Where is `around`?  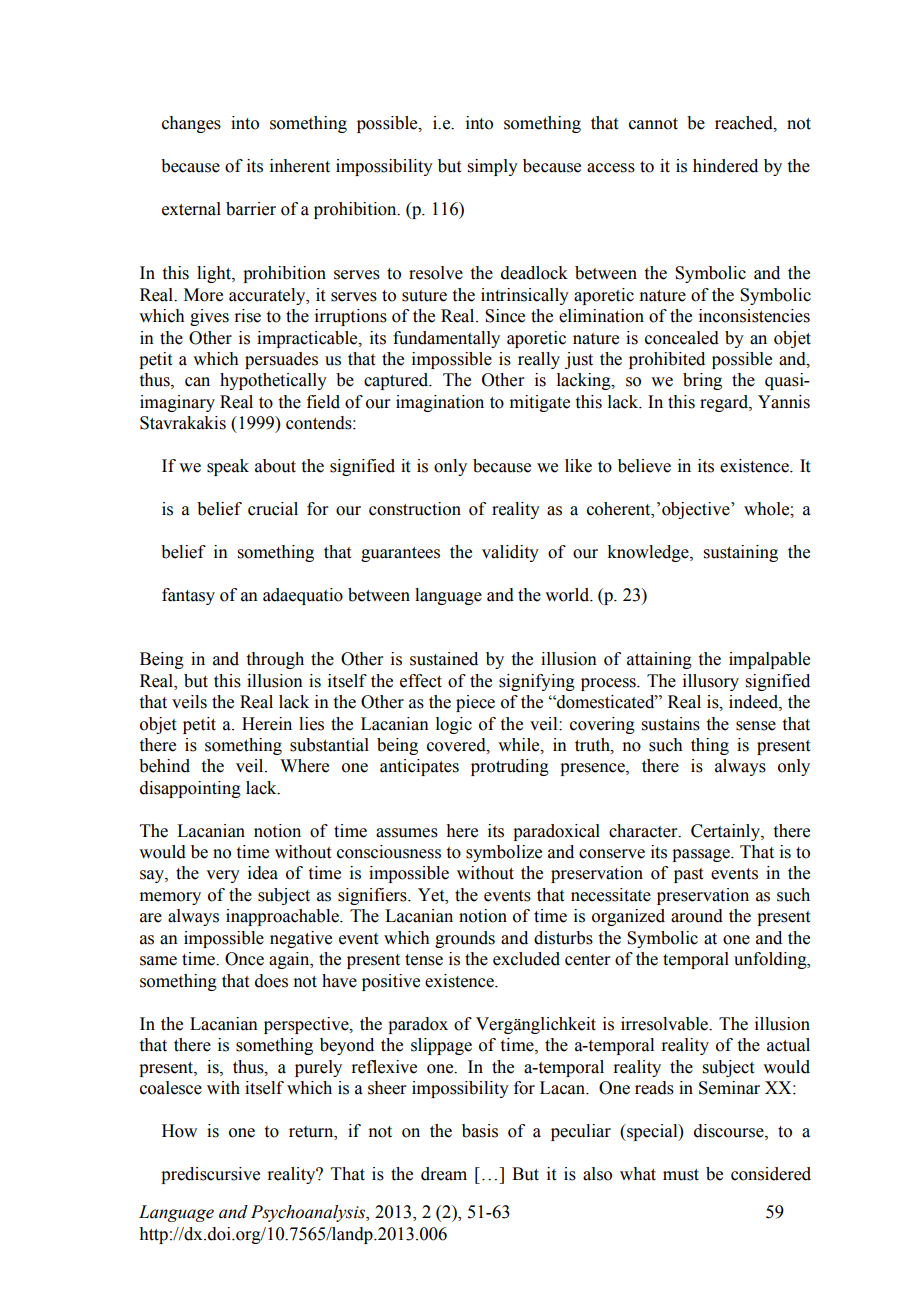 around is located at coordinates (697, 916).
